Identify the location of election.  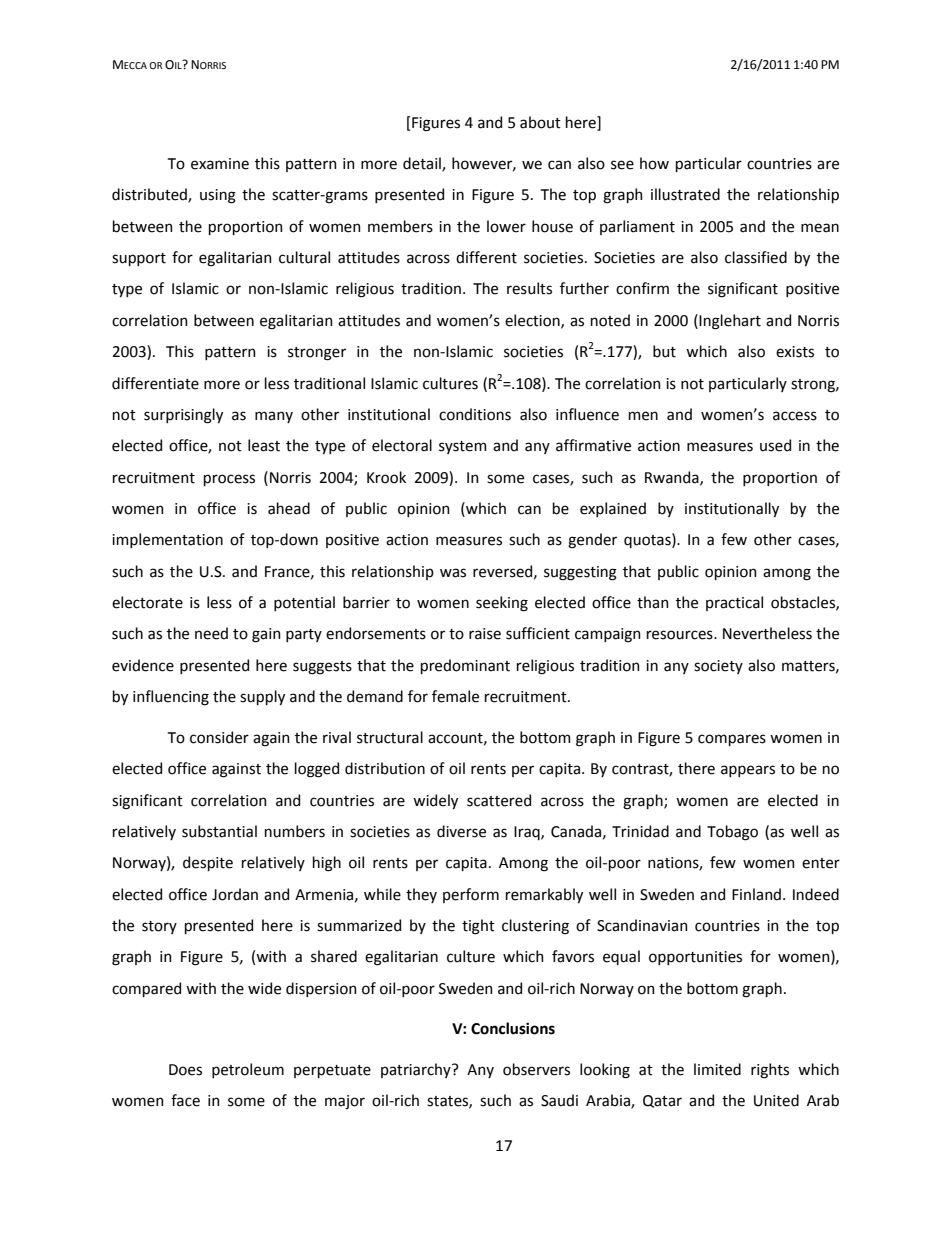
(533, 321).
